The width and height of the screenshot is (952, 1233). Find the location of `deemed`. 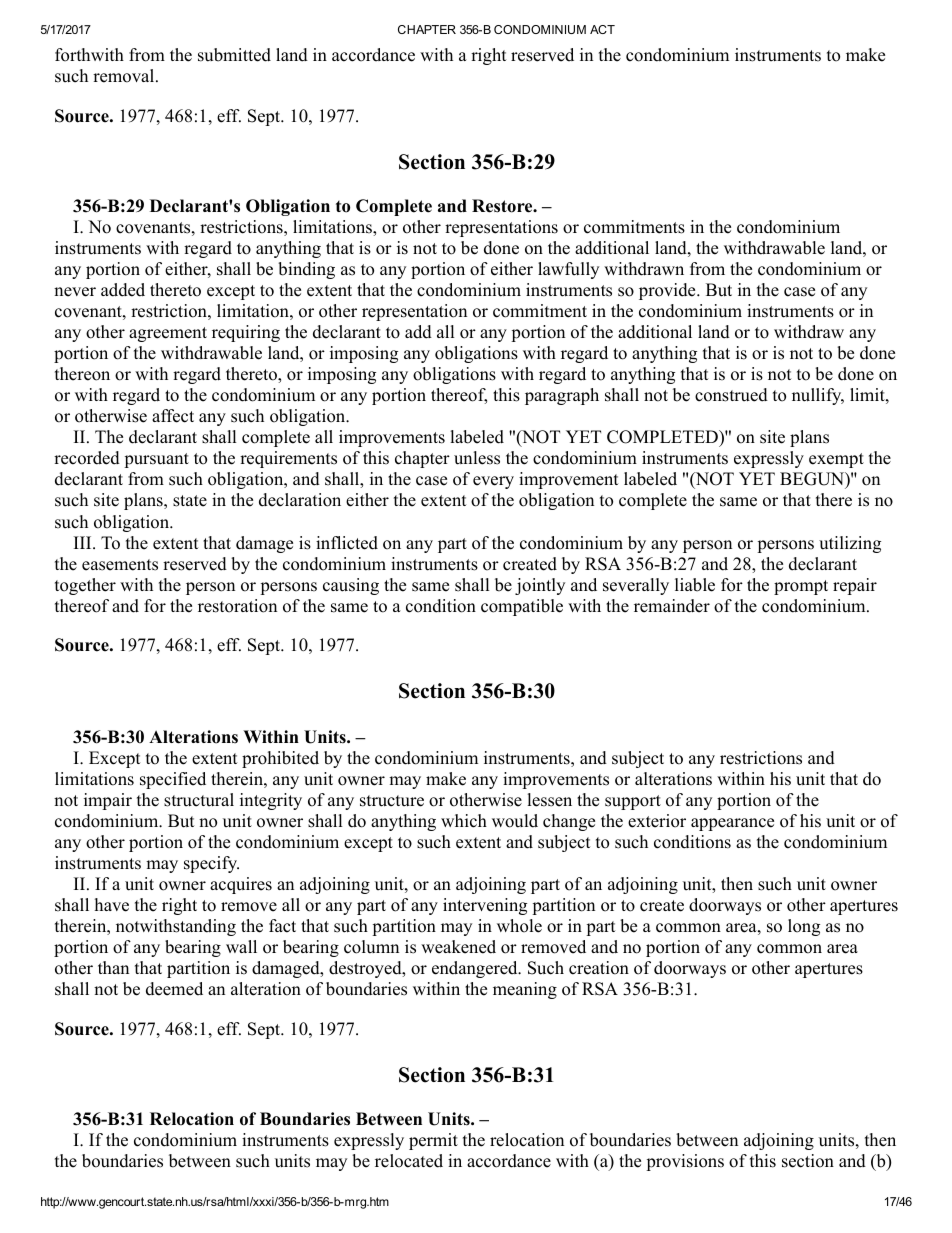

deemed is located at coordinates (174, 989).
